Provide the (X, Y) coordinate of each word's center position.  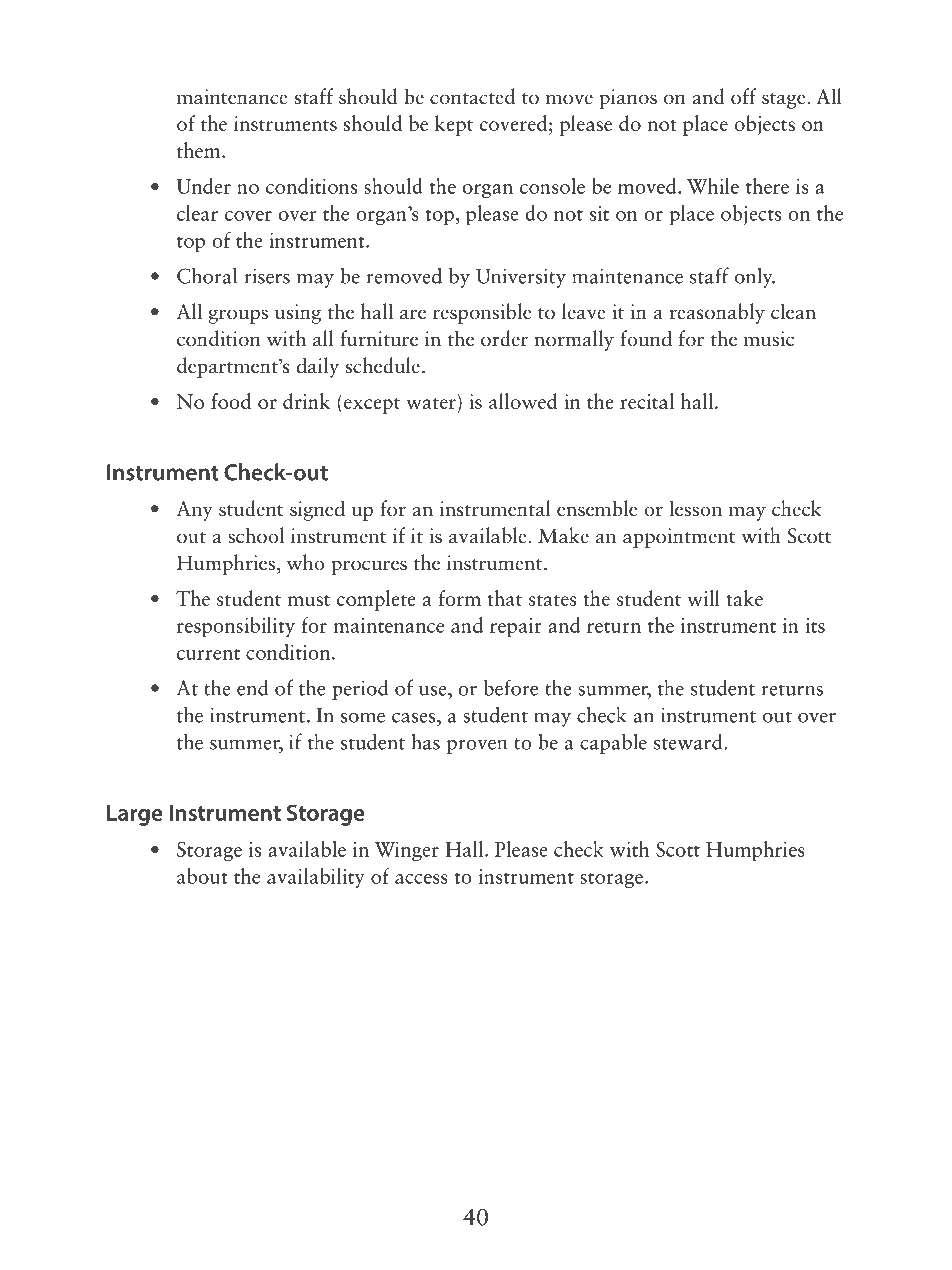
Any (194, 511)
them (200, 150)
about (202, 876)
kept (454, 125)
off (743, 96)
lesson (695, 508)
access (421, 879)
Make (563, 535)
